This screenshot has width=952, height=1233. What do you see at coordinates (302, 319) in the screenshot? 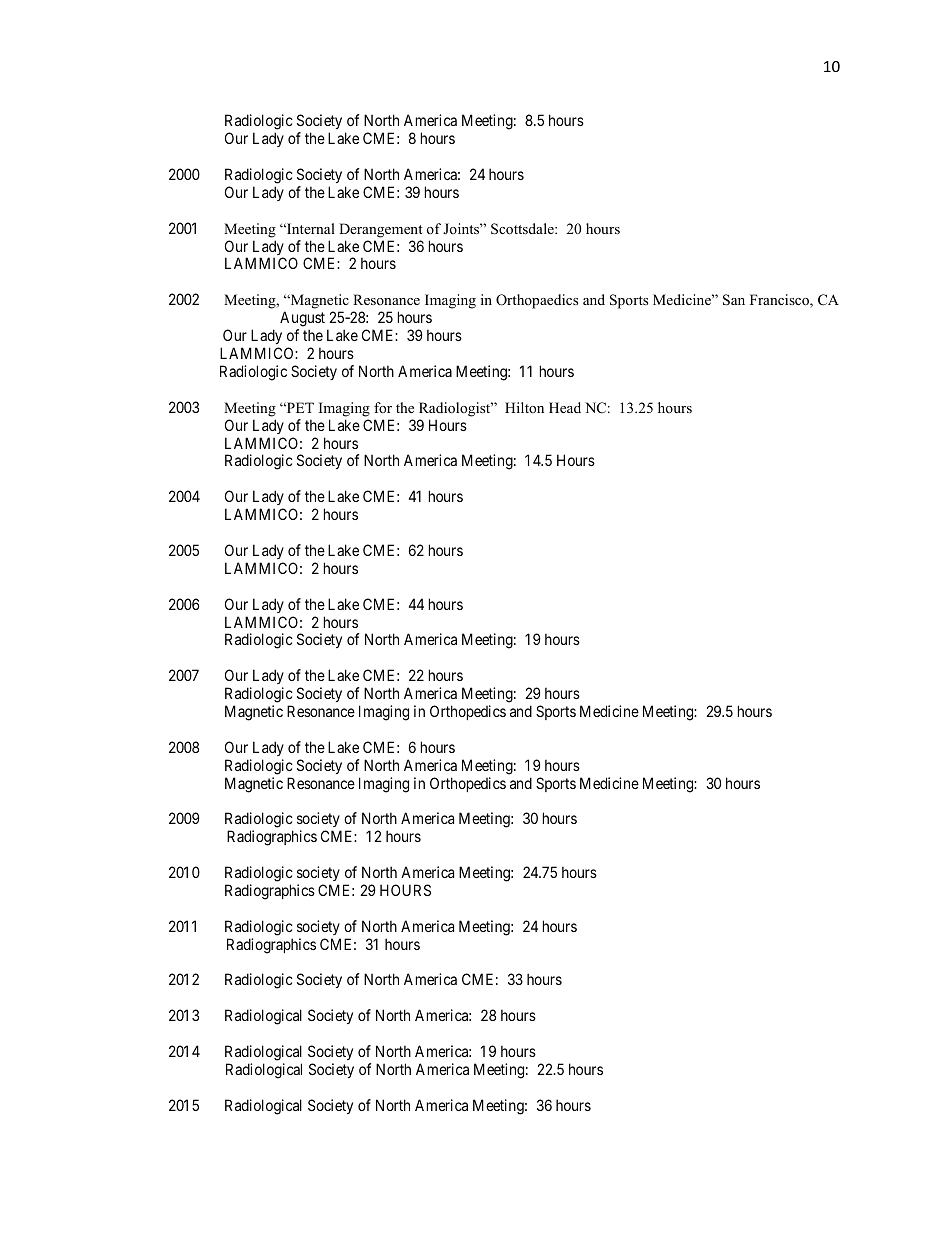
I see `August` at bounding box center [302, 319].
